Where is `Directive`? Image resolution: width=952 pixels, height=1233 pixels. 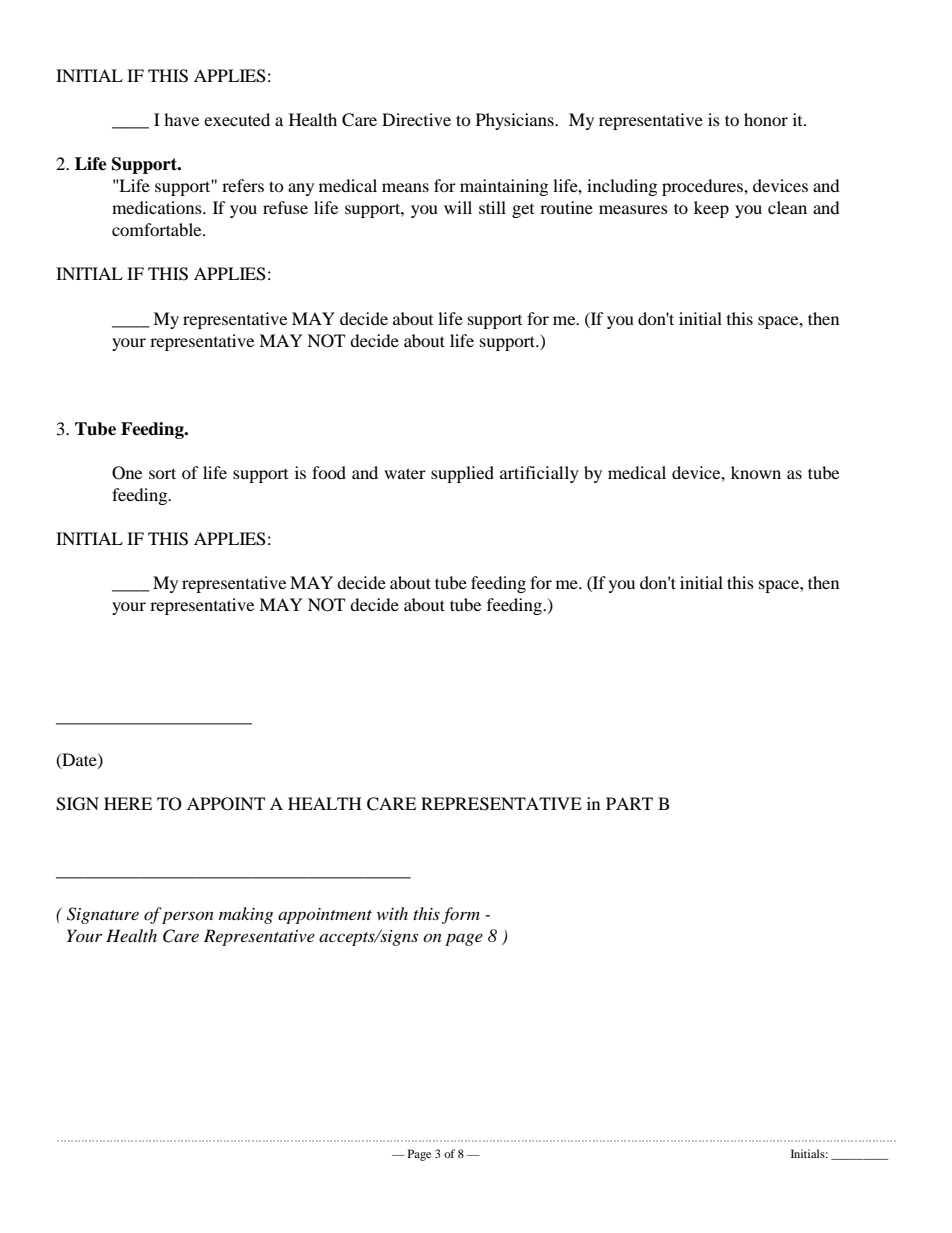
Directive is located at coordinates (416, 119).
